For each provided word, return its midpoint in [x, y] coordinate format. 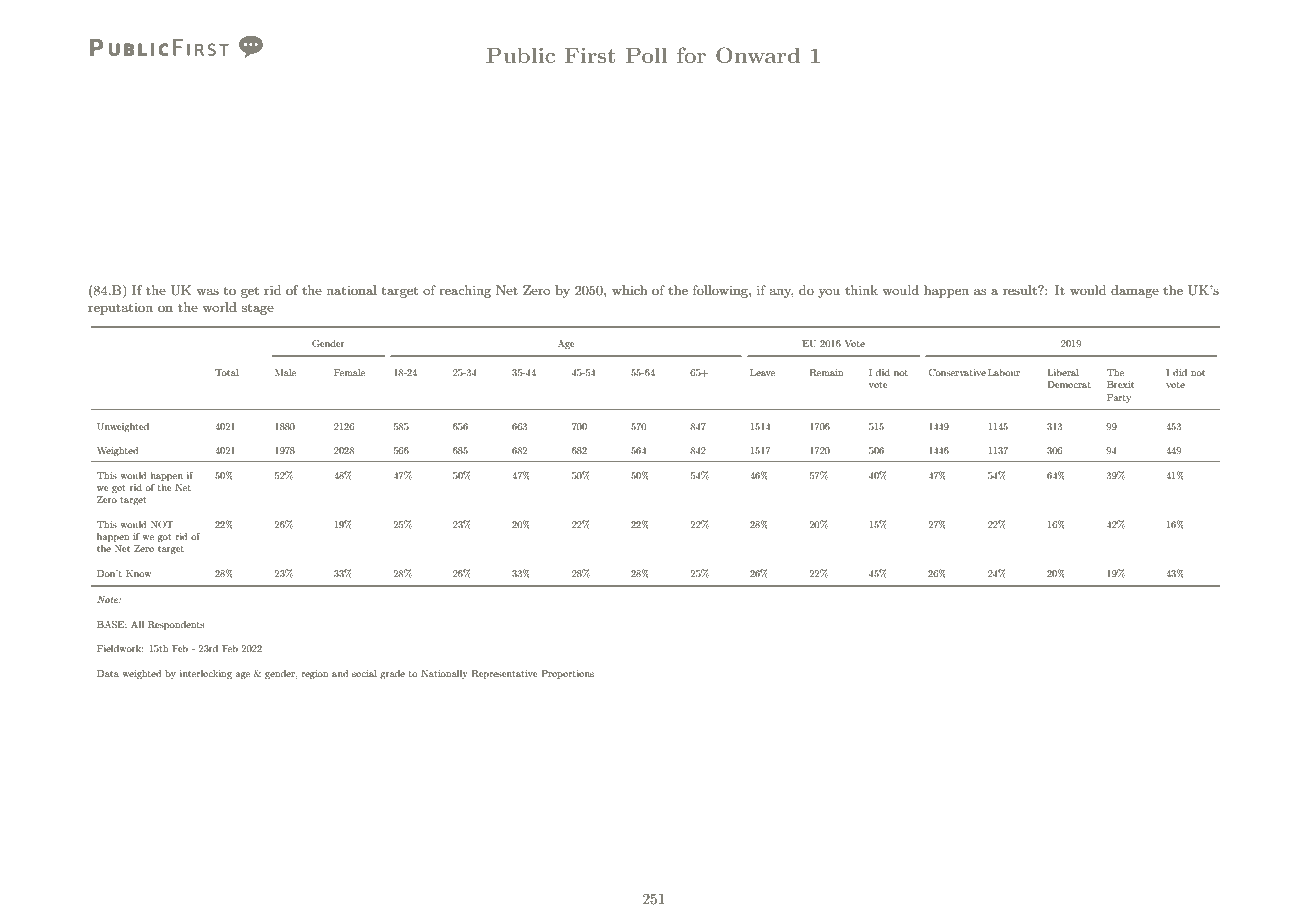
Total [227, 372]
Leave [762, 372]
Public [520, 55]
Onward [758, 55]
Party [1119, 398]
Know [139, 573]
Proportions [567, 674]
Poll [647, 55]
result [1021, 290]
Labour [1004, 372]
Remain [827, 372]
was [207, 291]
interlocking [206, 674]
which [629, 290]
